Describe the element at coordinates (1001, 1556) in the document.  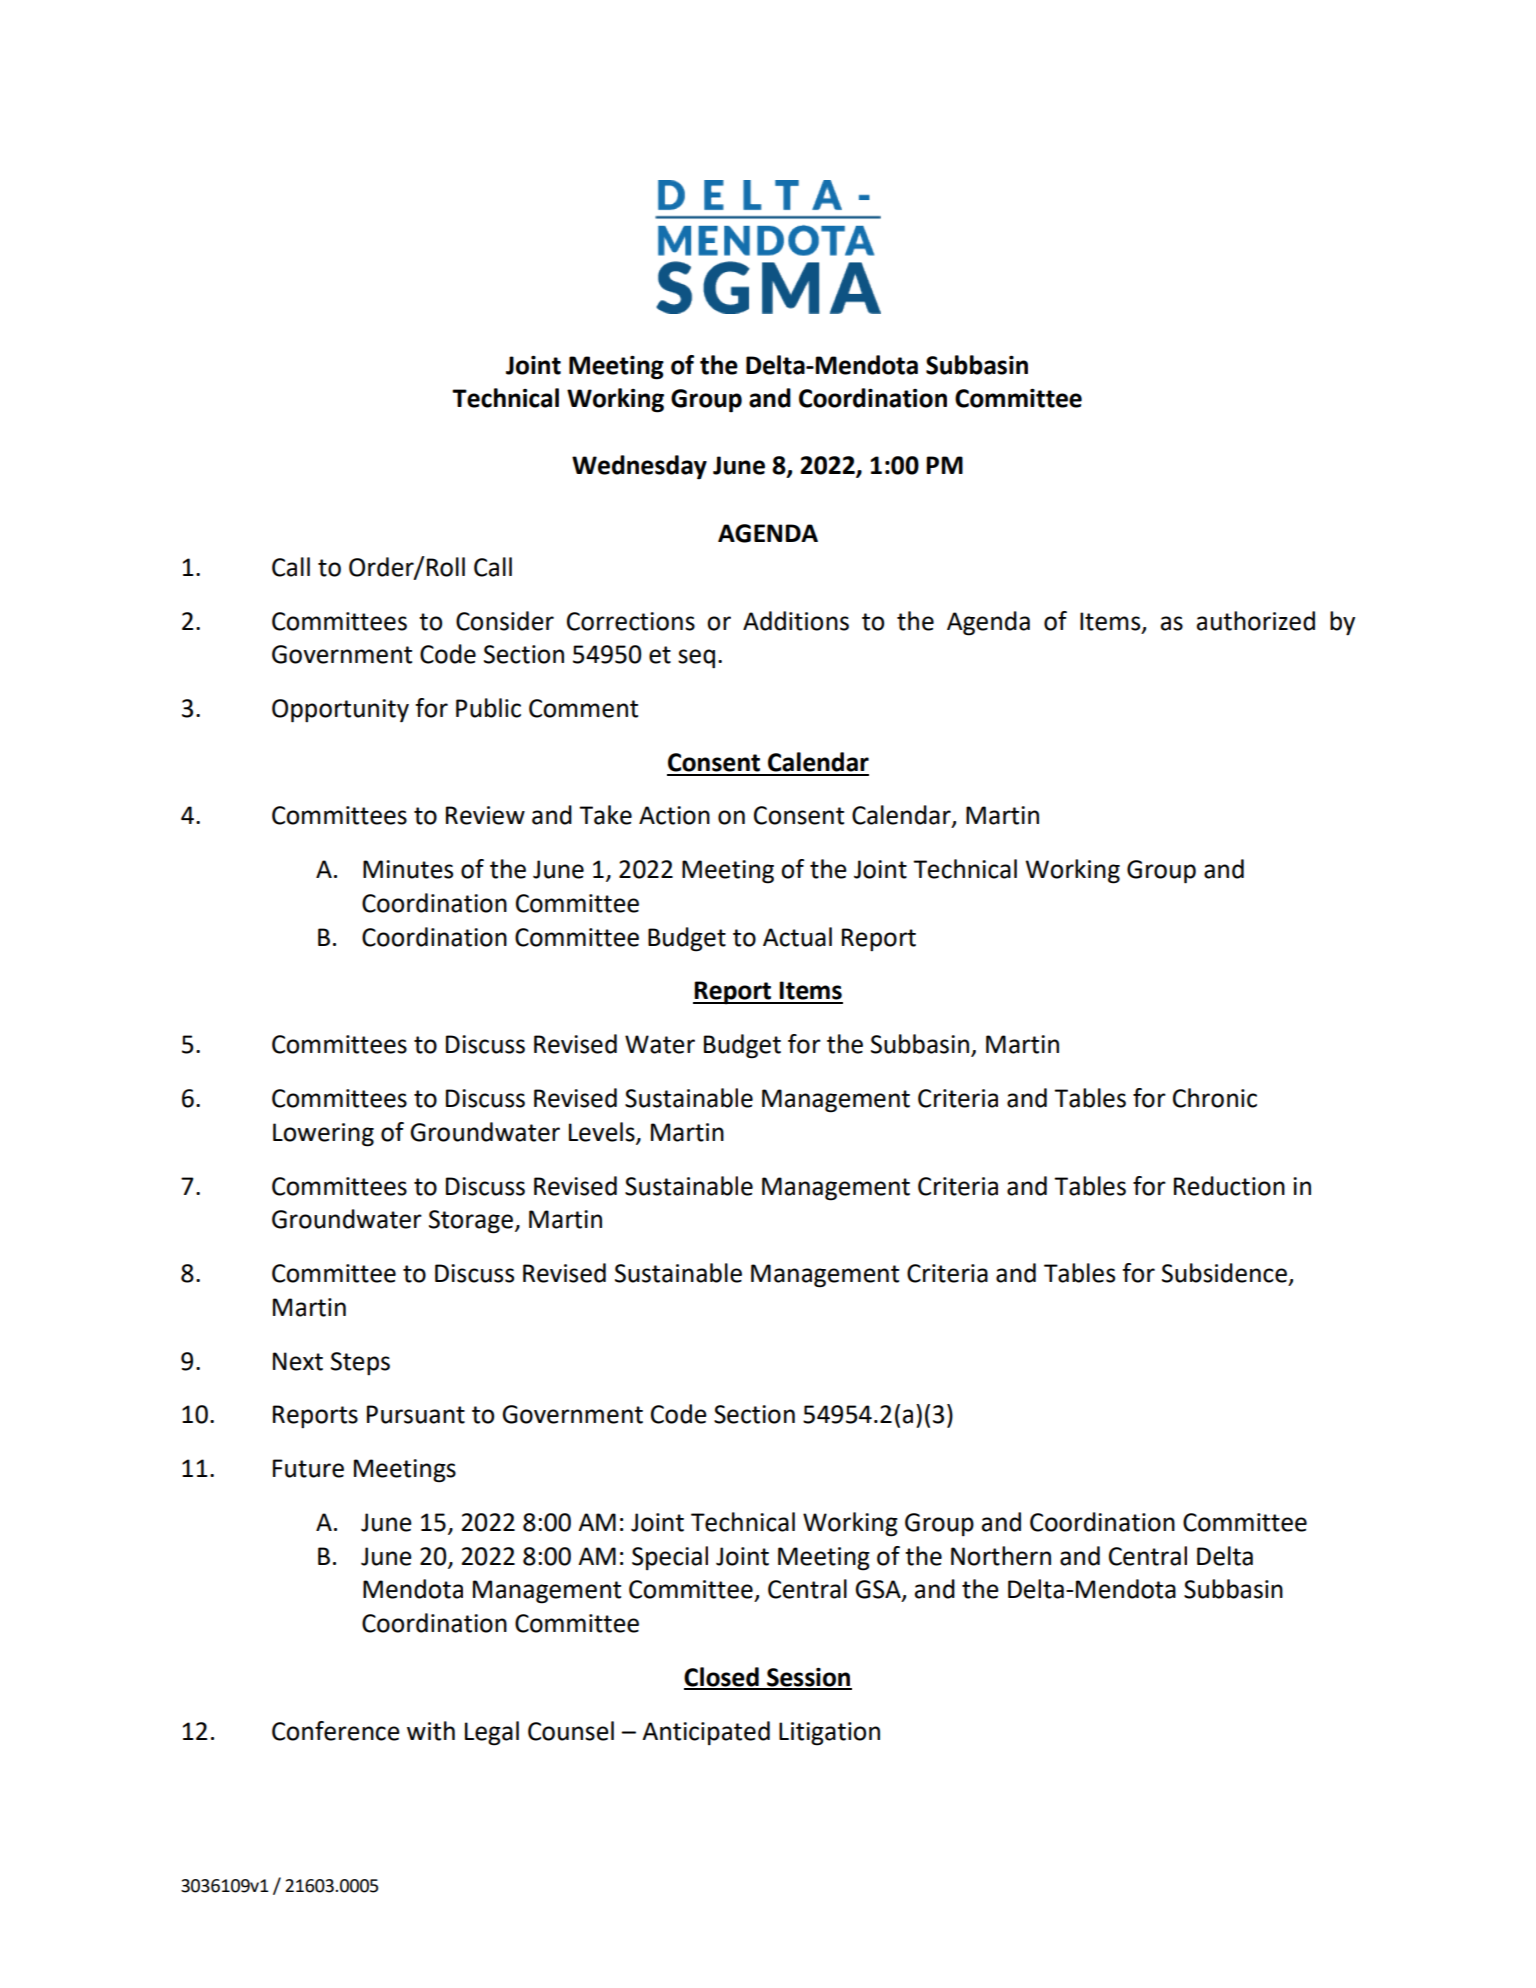
I see `Northern` at that location.
